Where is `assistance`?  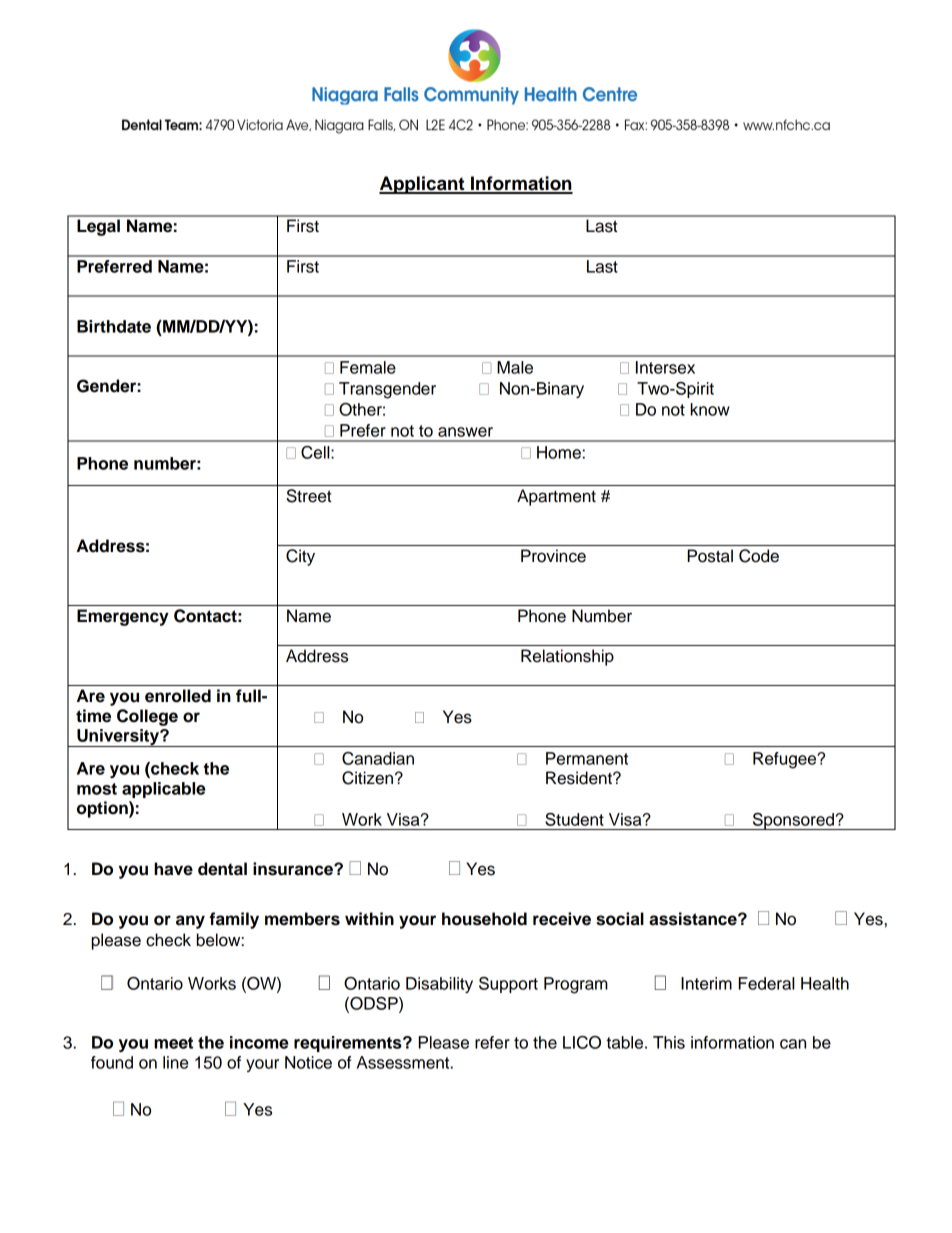
assistance is located at coordinates (694, 919).
